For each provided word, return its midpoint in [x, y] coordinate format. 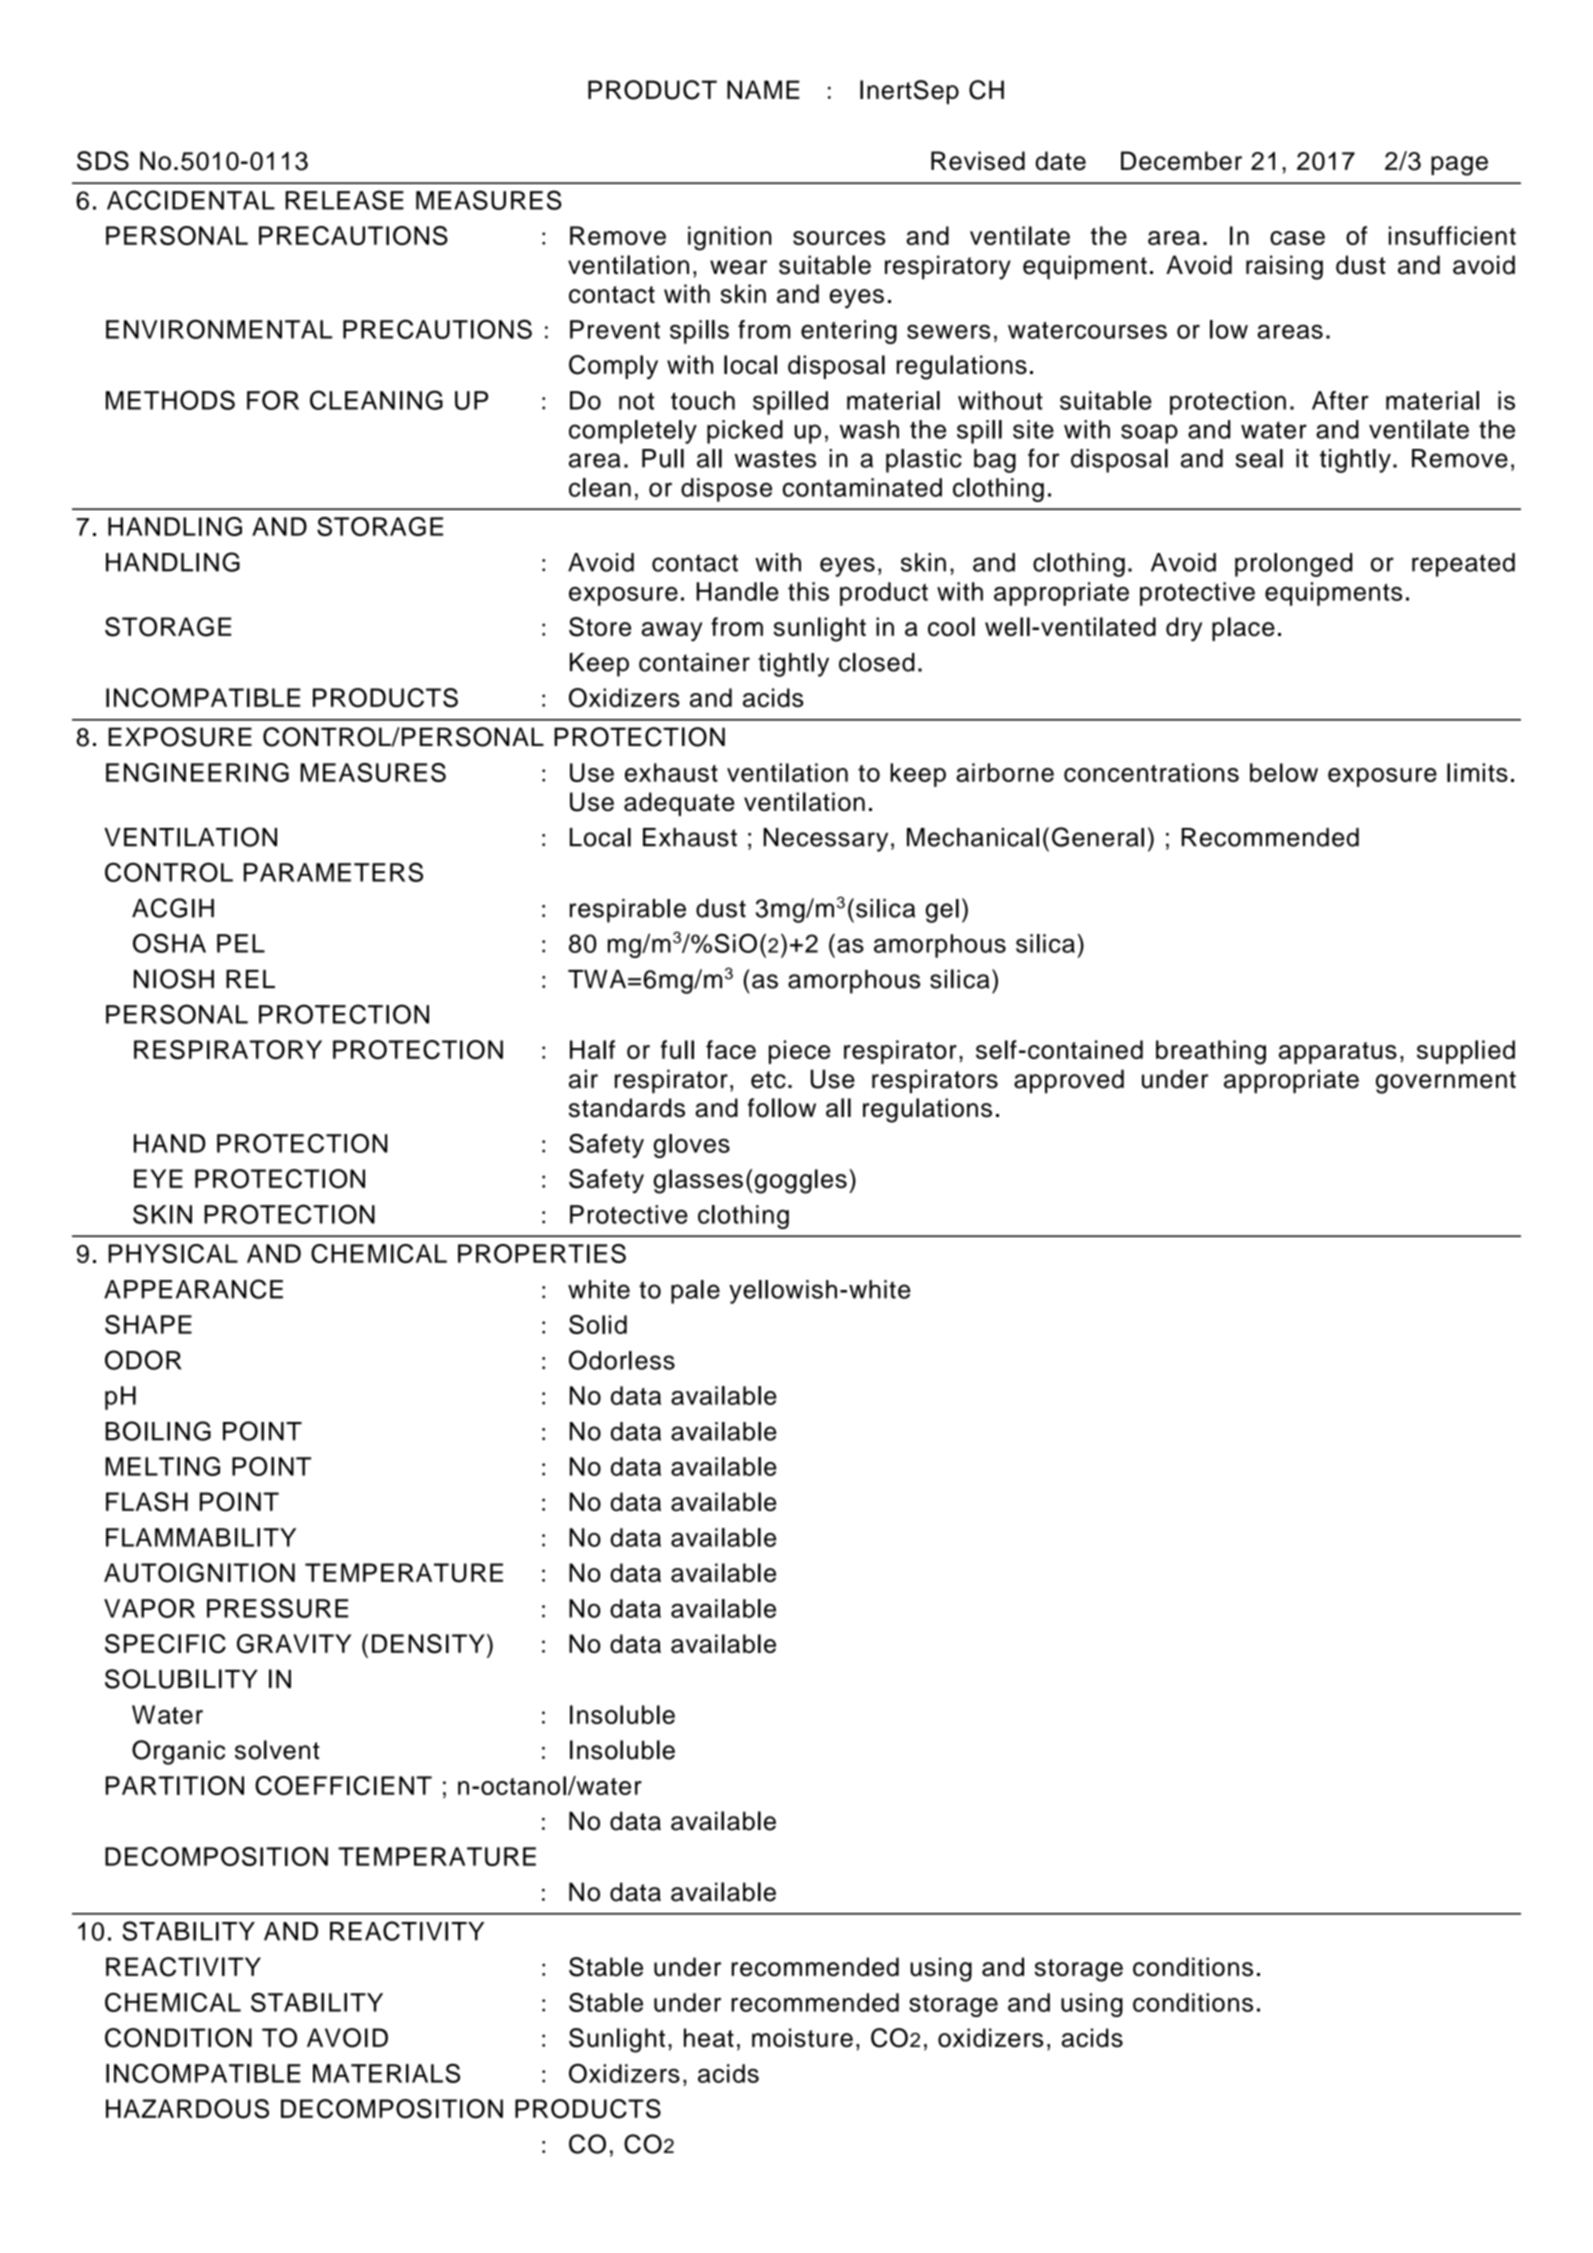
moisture [802, 2038]
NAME [763, 89]
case [1297, 238]
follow [782, 1107]
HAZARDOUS [187, 2109]
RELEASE [344, 200]
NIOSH [174, 979]
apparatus [1338, 1053]
